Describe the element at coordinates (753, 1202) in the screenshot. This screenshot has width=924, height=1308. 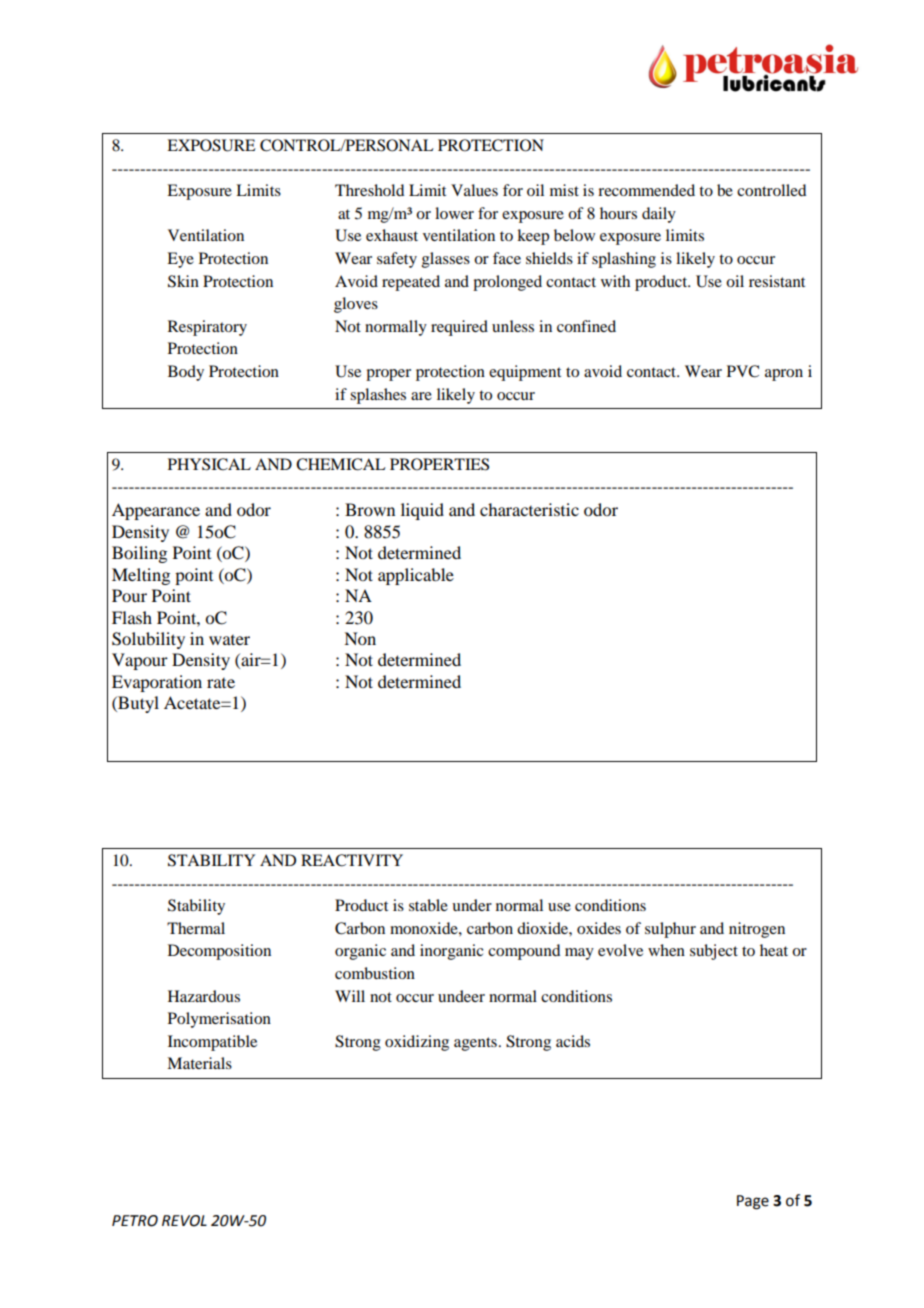
I see `Page` at that location.
